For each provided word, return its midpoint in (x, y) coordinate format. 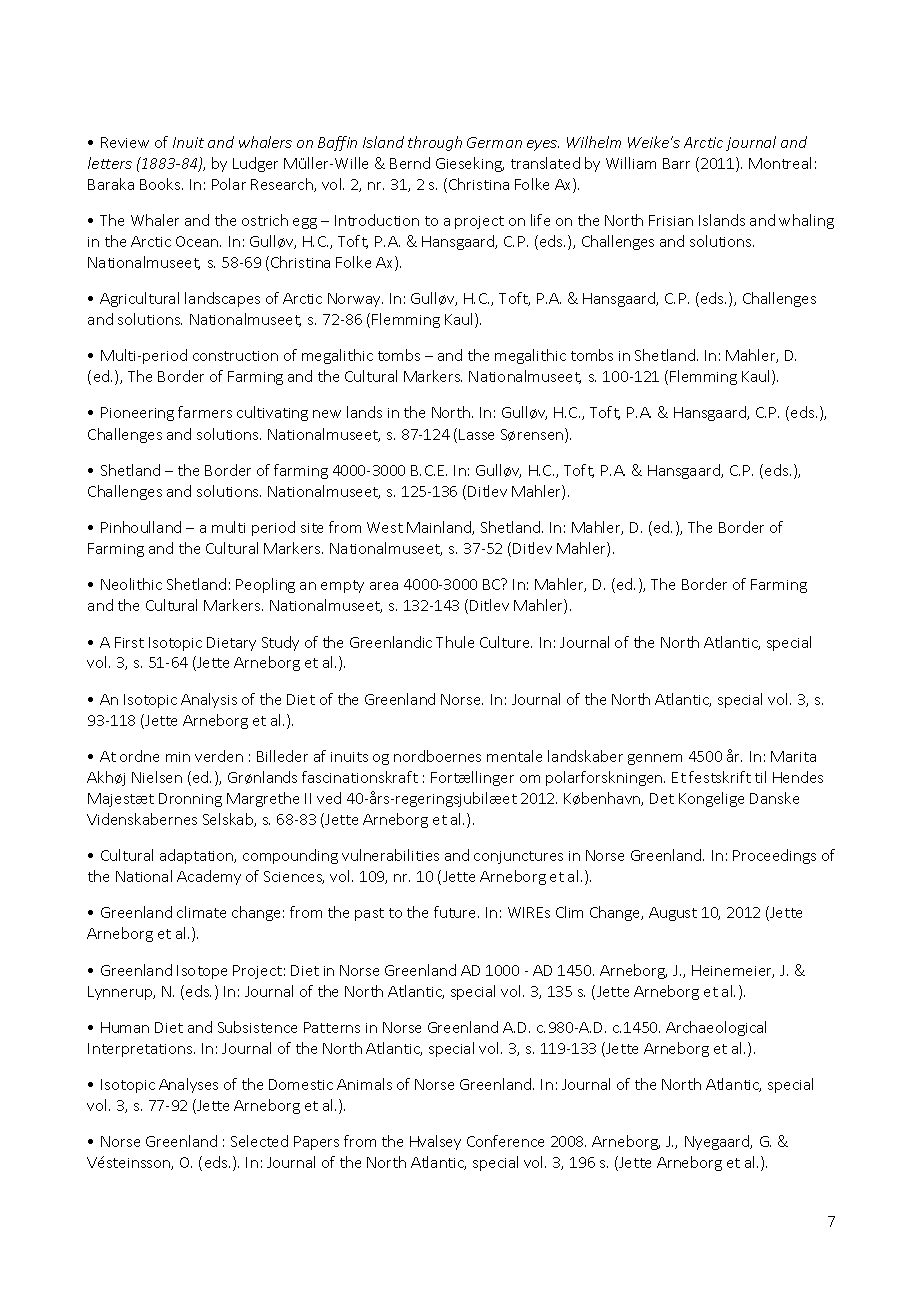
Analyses (188, 1085)
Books (161, 184)
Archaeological (716, 1028)
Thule (455, 642)
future (456, 912)
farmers (205, 412)
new (327, 414)
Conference (505, 1141)
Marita (793, 756)
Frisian (671, 220)
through (435, 143)
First (129, 642)
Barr (676, 163)
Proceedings (774, 856)
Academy (209, 877)
